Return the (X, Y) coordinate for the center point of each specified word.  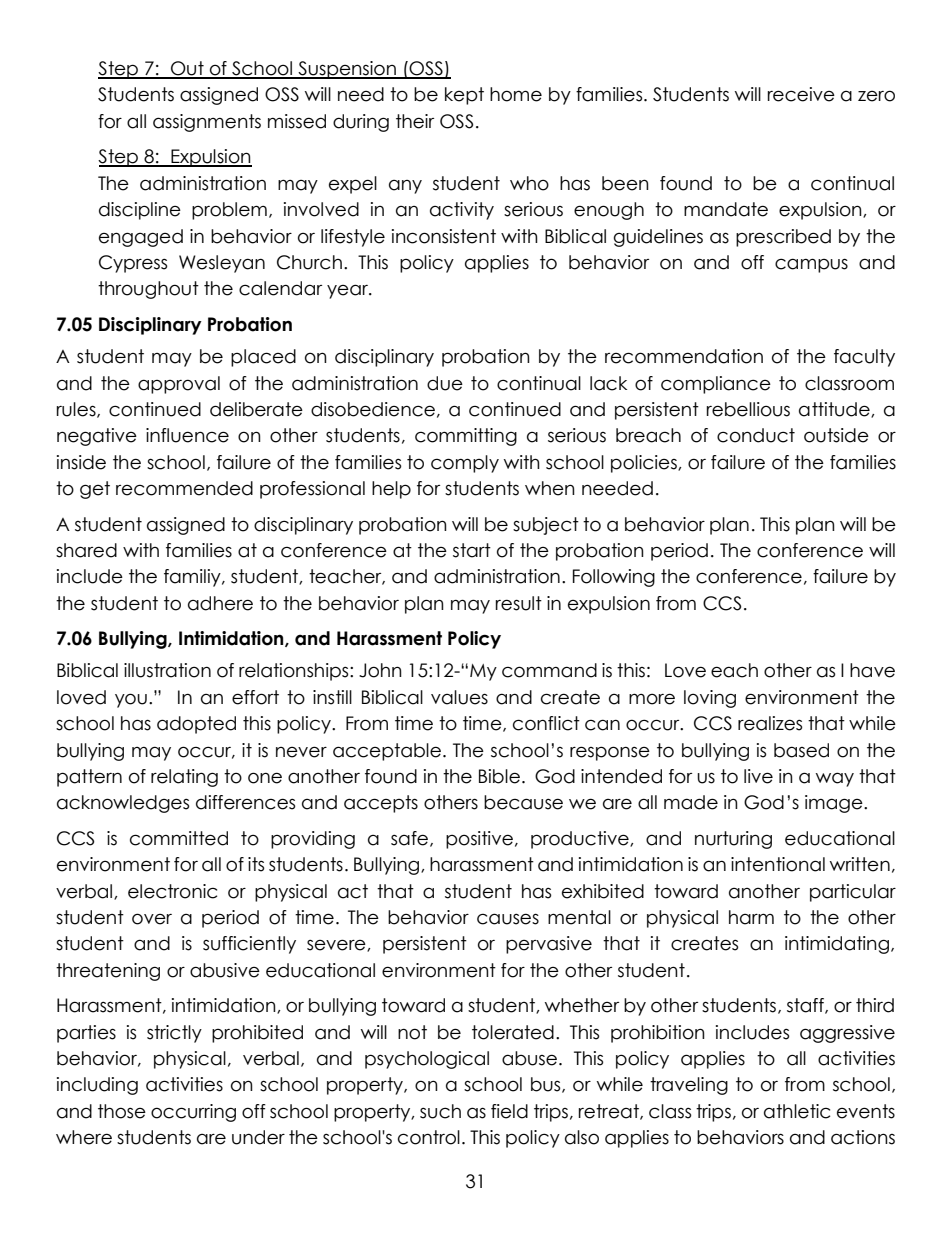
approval (179, 385)
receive (801, 94)
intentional (778, 864)
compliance (716, 385)
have (872, 670)
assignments (207, 123)
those (122, 1111)
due (445, 383)
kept (464, 96)
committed (179, 838)
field (509, 1111)
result (519, 603)
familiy (193, 578)
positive (479, 840)
